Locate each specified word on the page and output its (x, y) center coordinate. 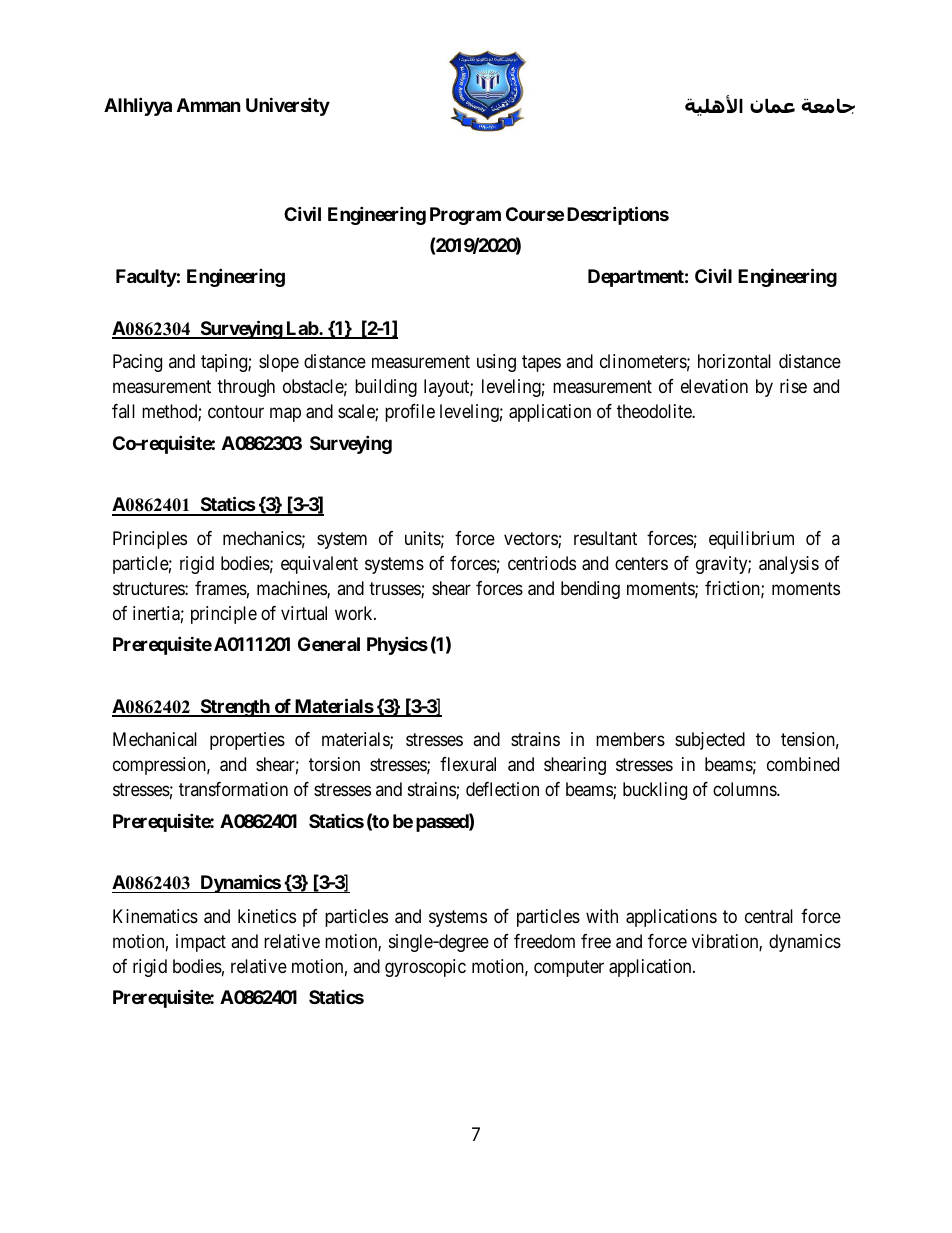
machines (292, 589)
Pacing (137, 363)
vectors (531, 540)
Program (465, 216)
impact (201, 943)
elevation (714, 386)
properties (247, 741)
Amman (209, 105)
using (496, 363)
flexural (468, 764)
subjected (710, 741)
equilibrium (751, 540)
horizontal (734, 361)
